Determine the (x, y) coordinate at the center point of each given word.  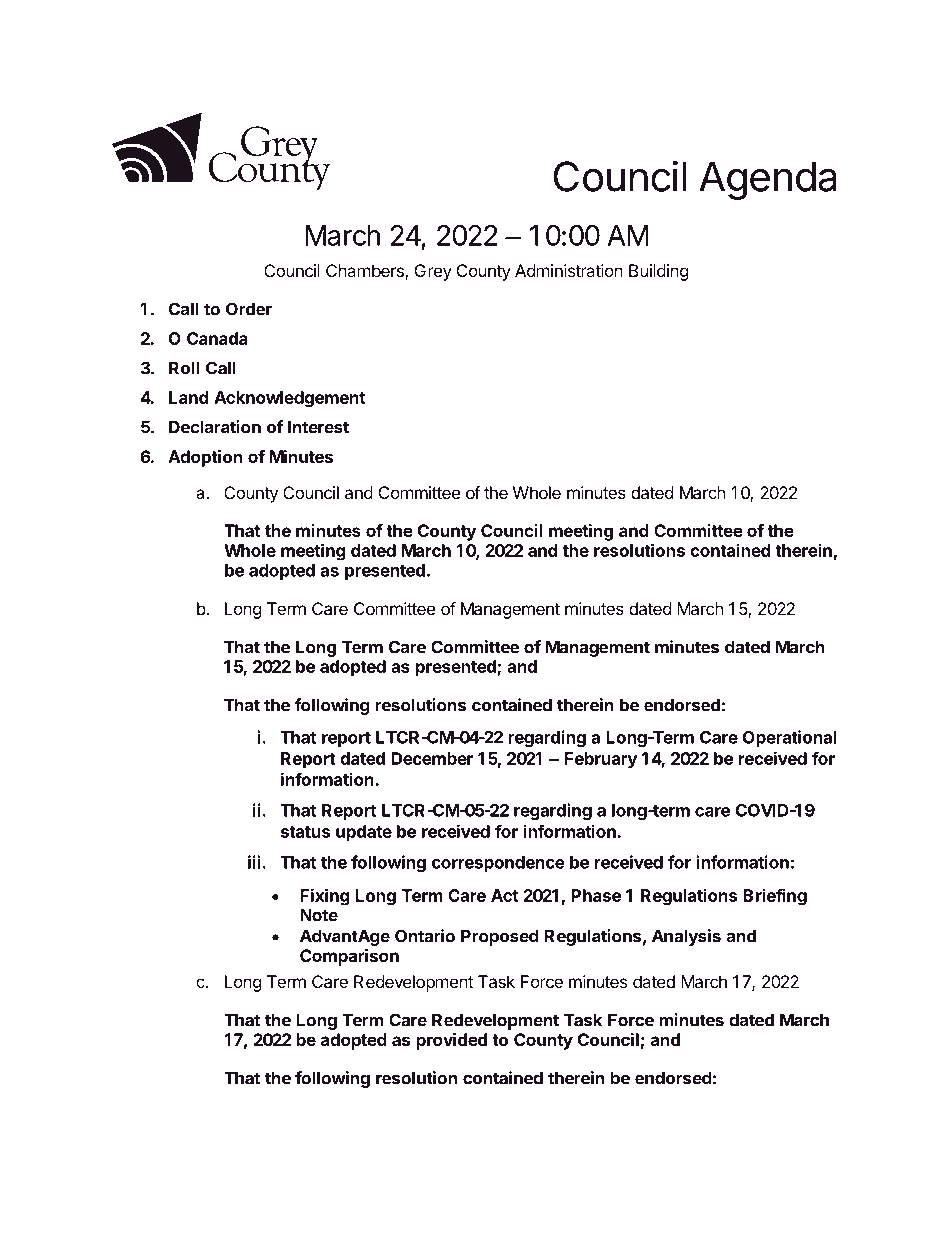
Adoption (205, 458)
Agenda (768, 180)
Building (659, 272)
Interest (318, 427)
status (305, 832)
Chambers (366, 272)
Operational (789, 738)
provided (451, 1041)
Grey (433, 272)
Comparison (349, 957)
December (432, 758)
